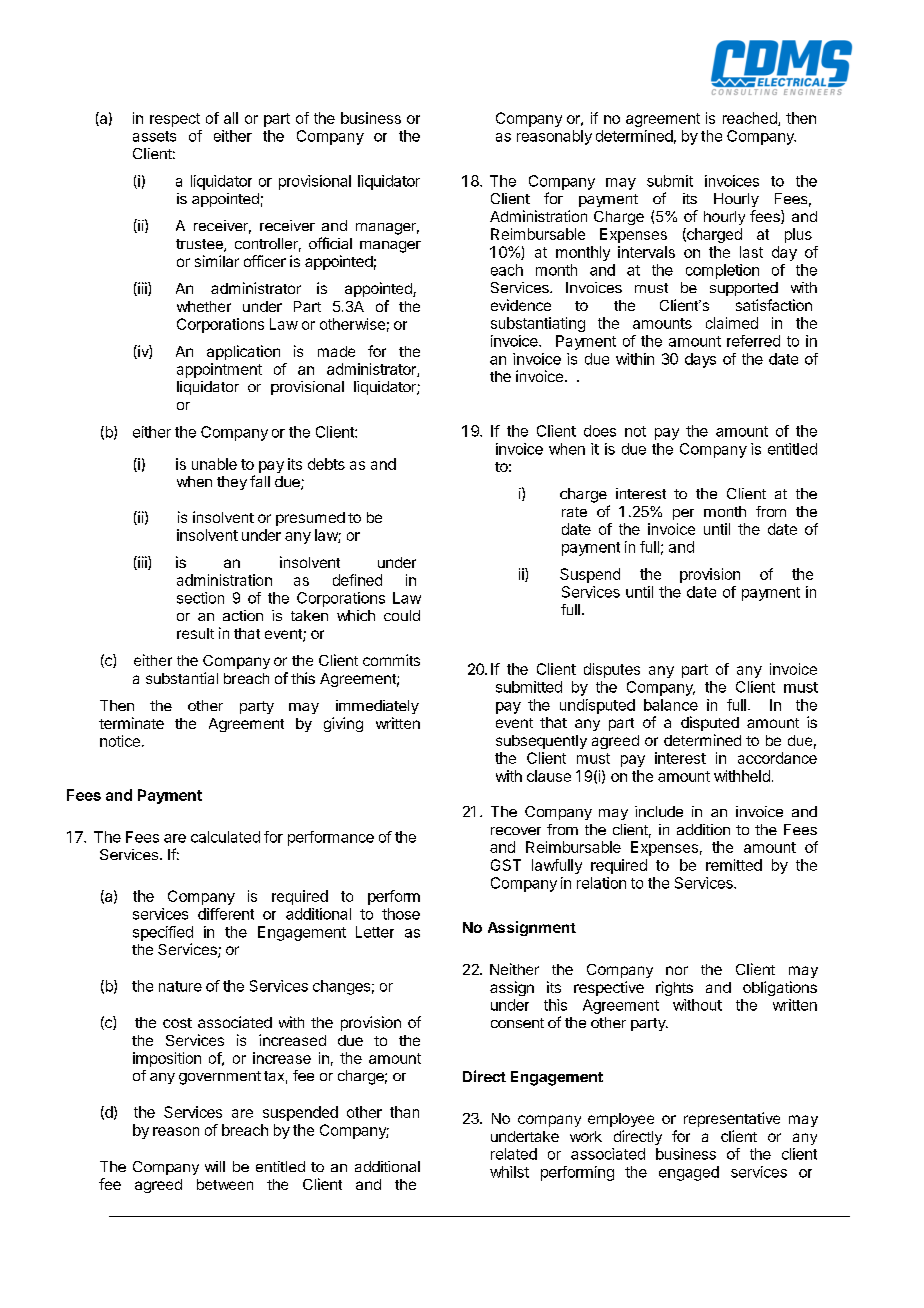 The height and width of the document is (1308, 924). I want to click on substantiating, so click(538, 324).
